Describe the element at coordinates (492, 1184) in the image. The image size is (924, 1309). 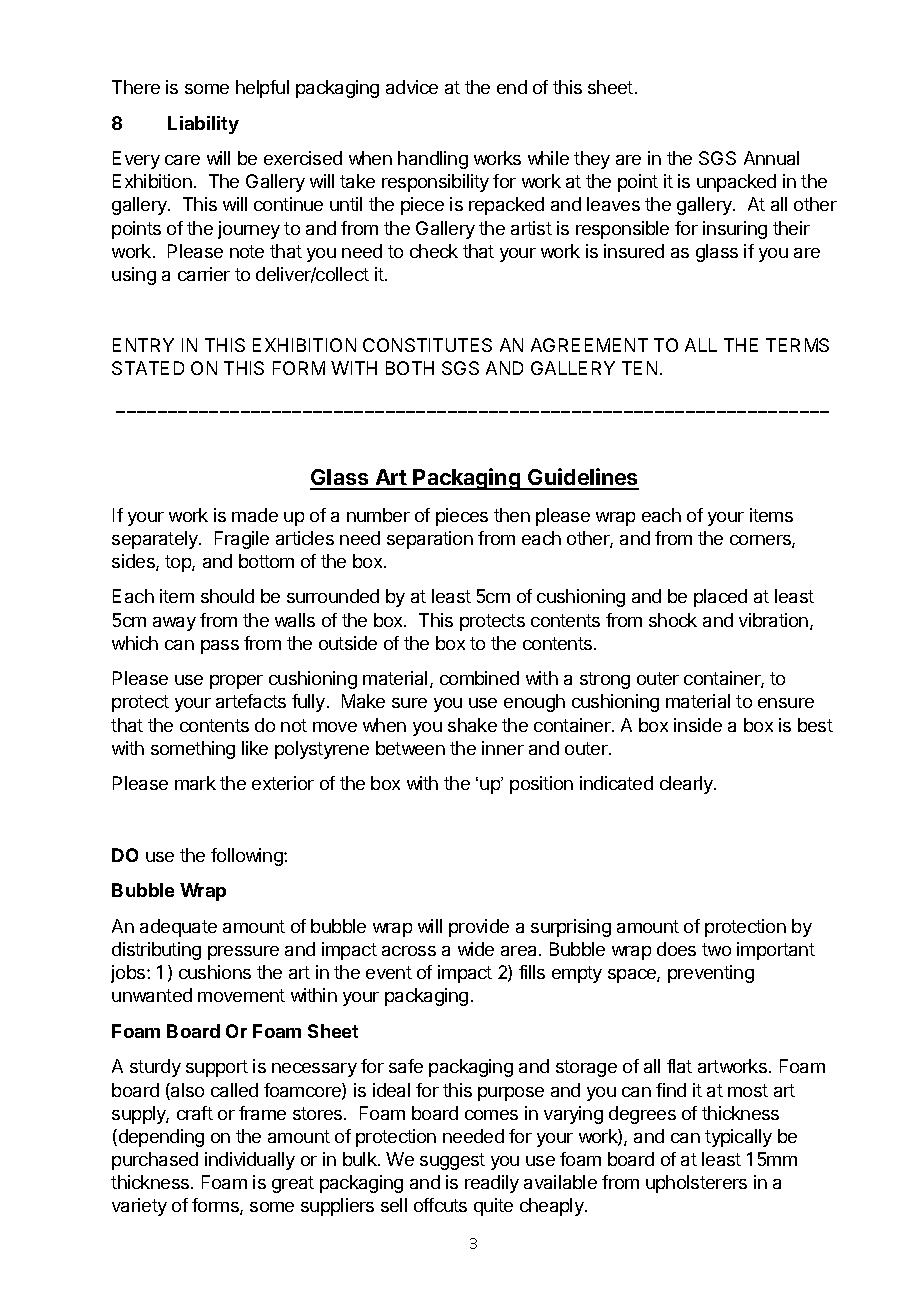
I see `readily` at that location.
